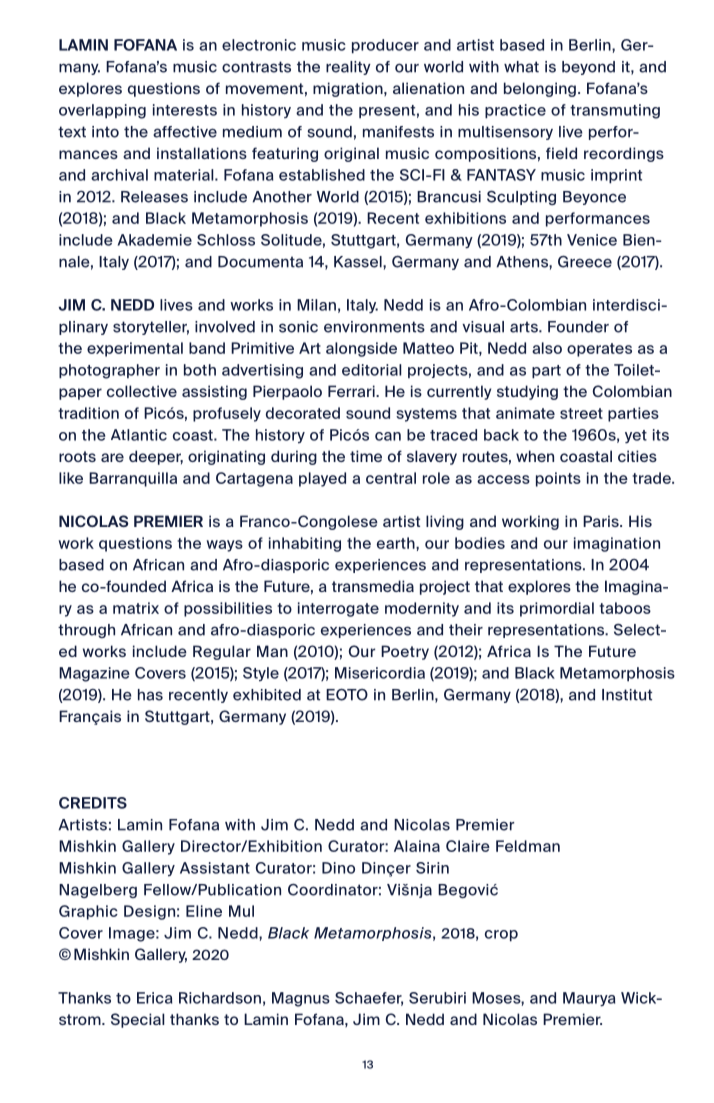  Describe the element at coordinates (397, 543) in the page. I see `earth` at that location.
